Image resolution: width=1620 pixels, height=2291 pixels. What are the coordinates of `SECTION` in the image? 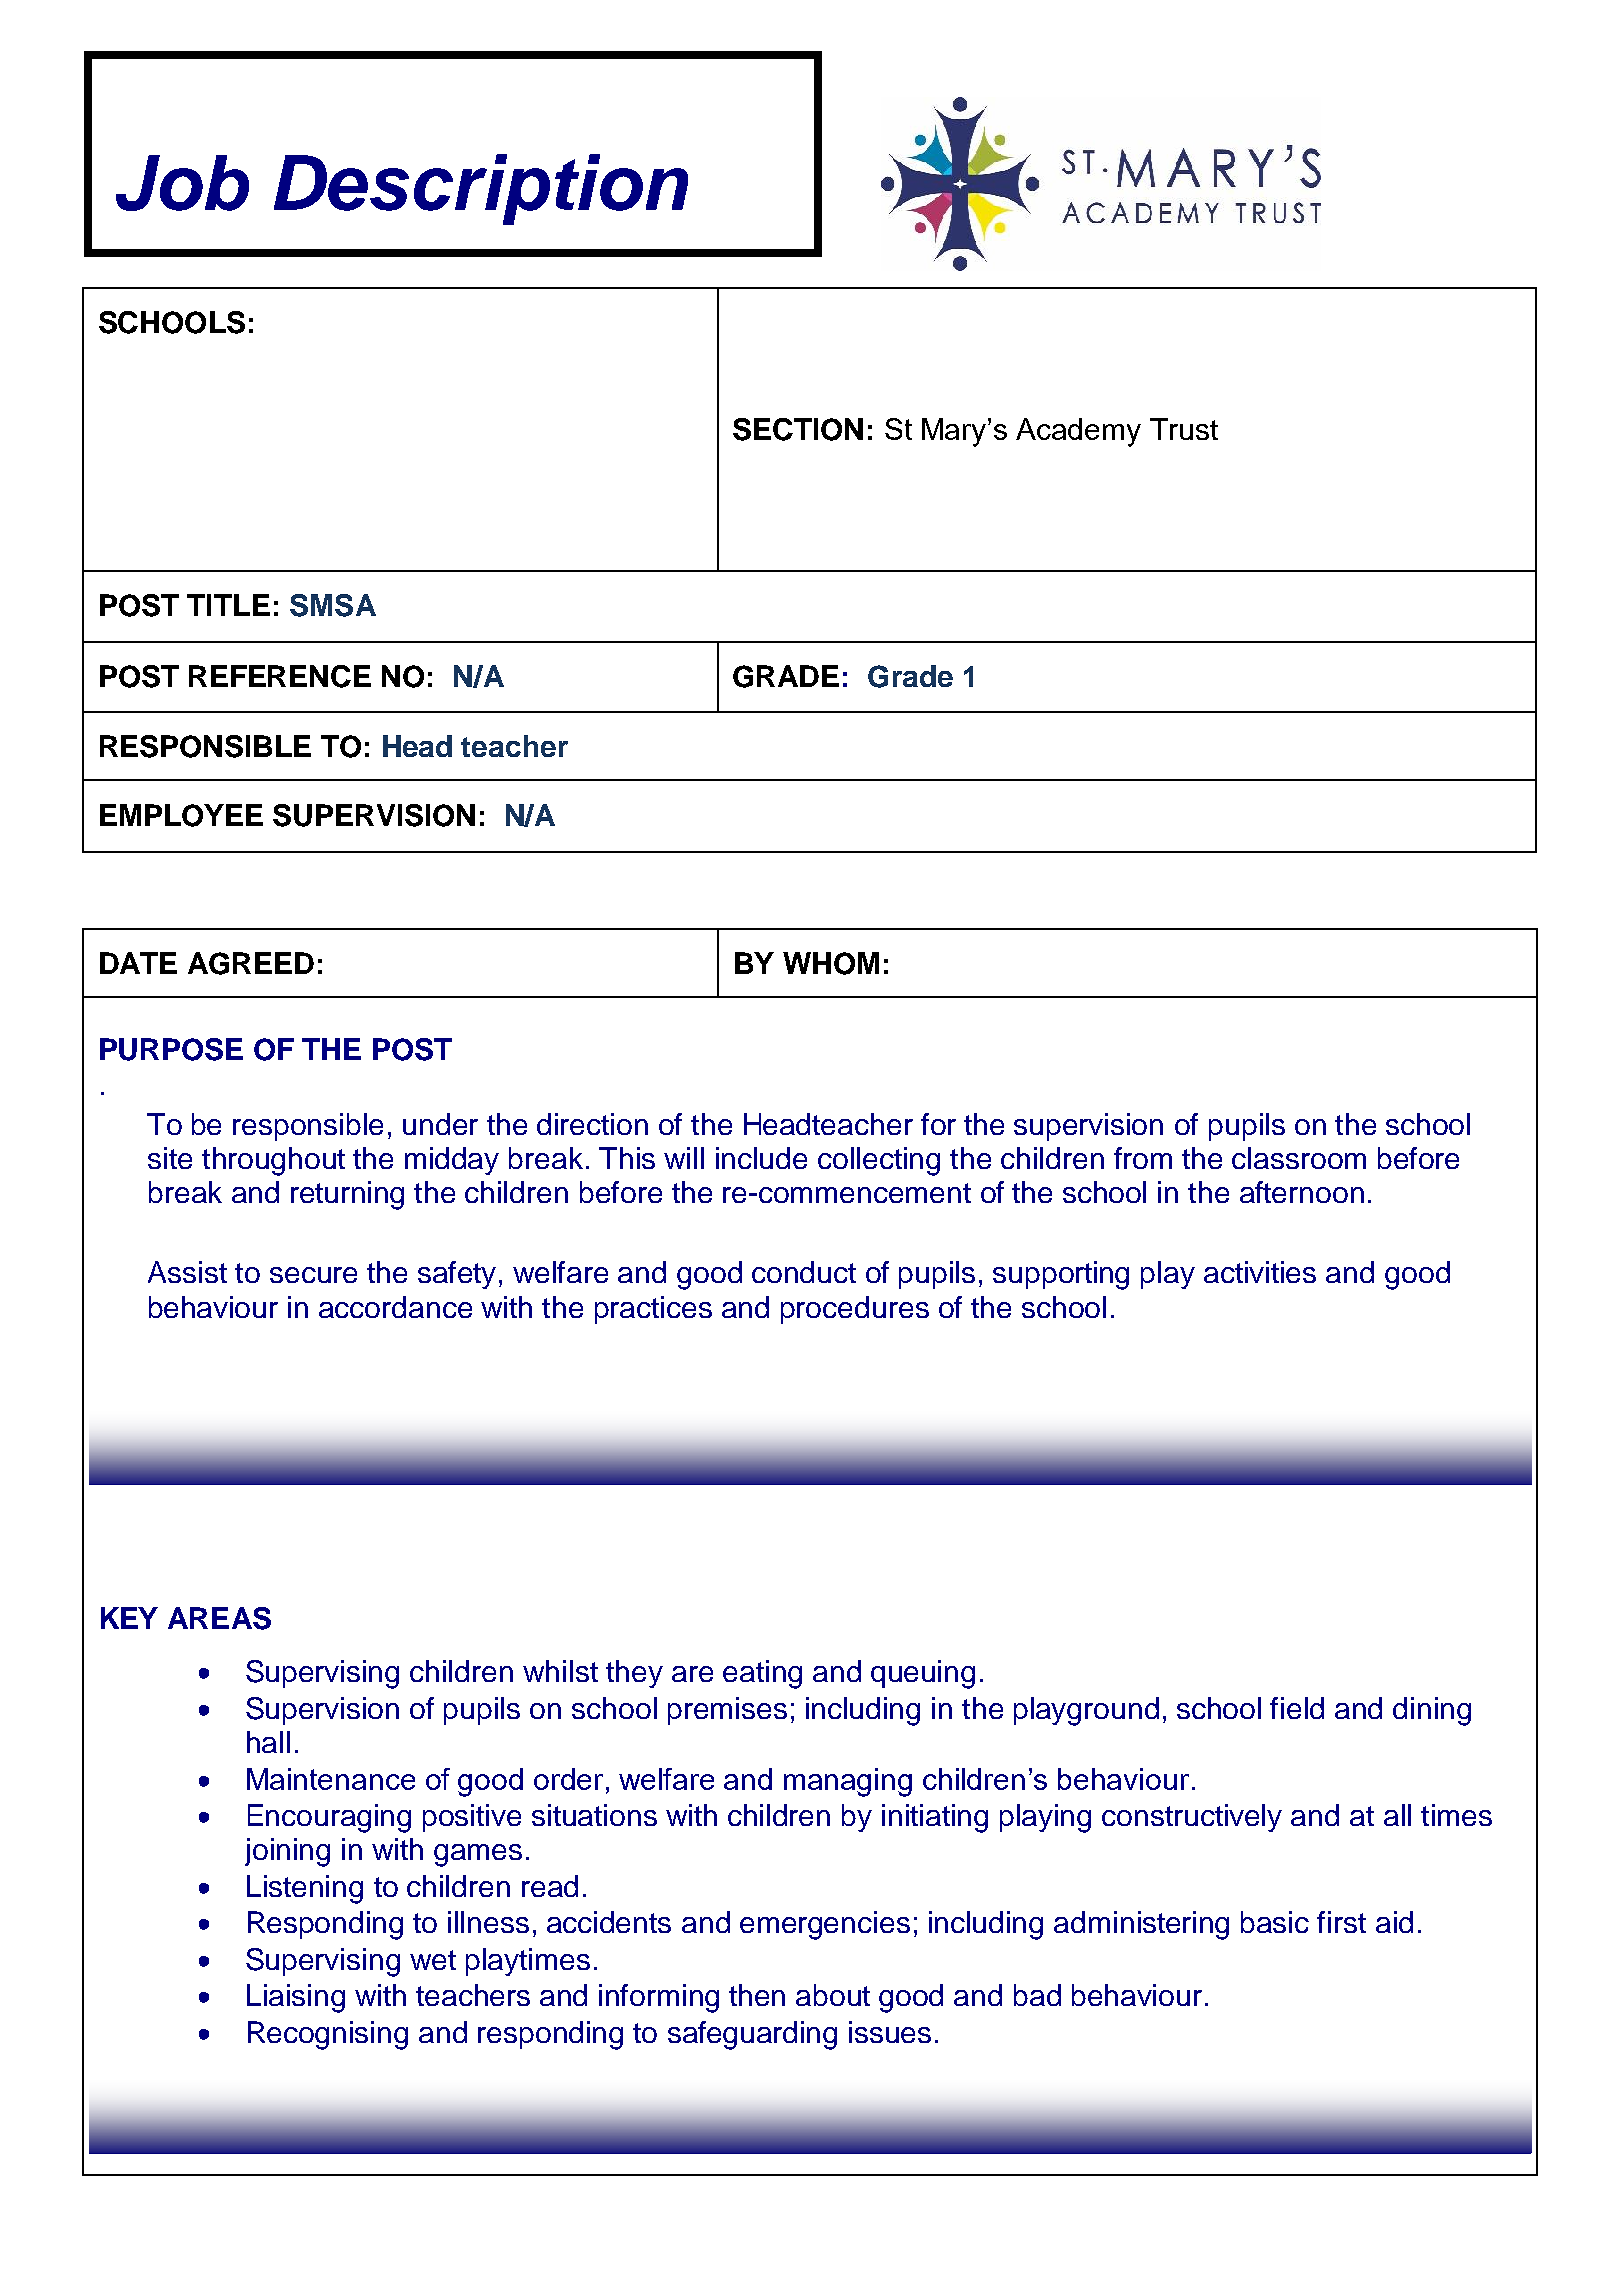 It's located at (798, 429).
